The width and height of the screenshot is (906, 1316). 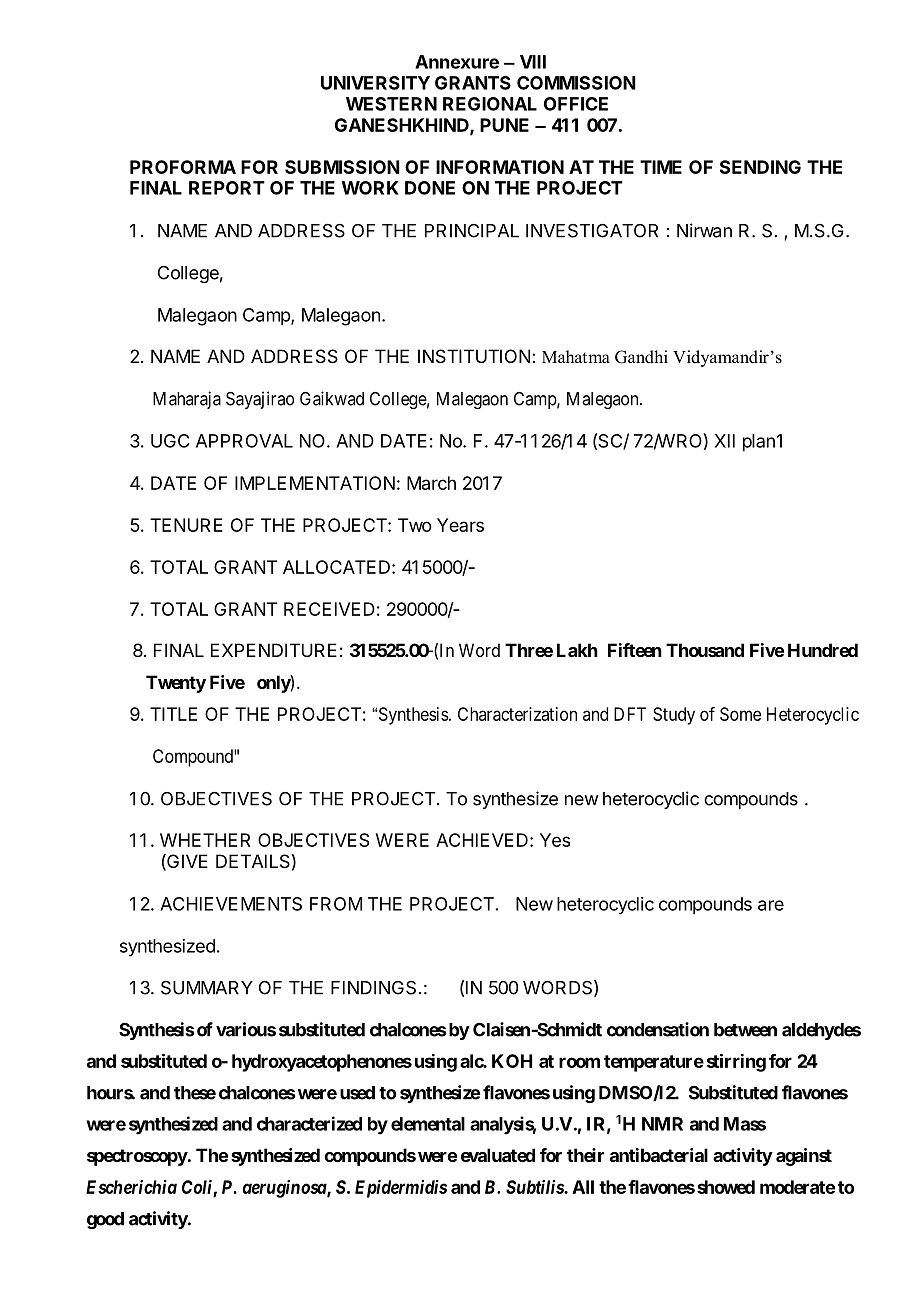 What do you see at coordinates (760, 167) in the screenshot?
I see `SENDING` at bounding box center [760, 167].
